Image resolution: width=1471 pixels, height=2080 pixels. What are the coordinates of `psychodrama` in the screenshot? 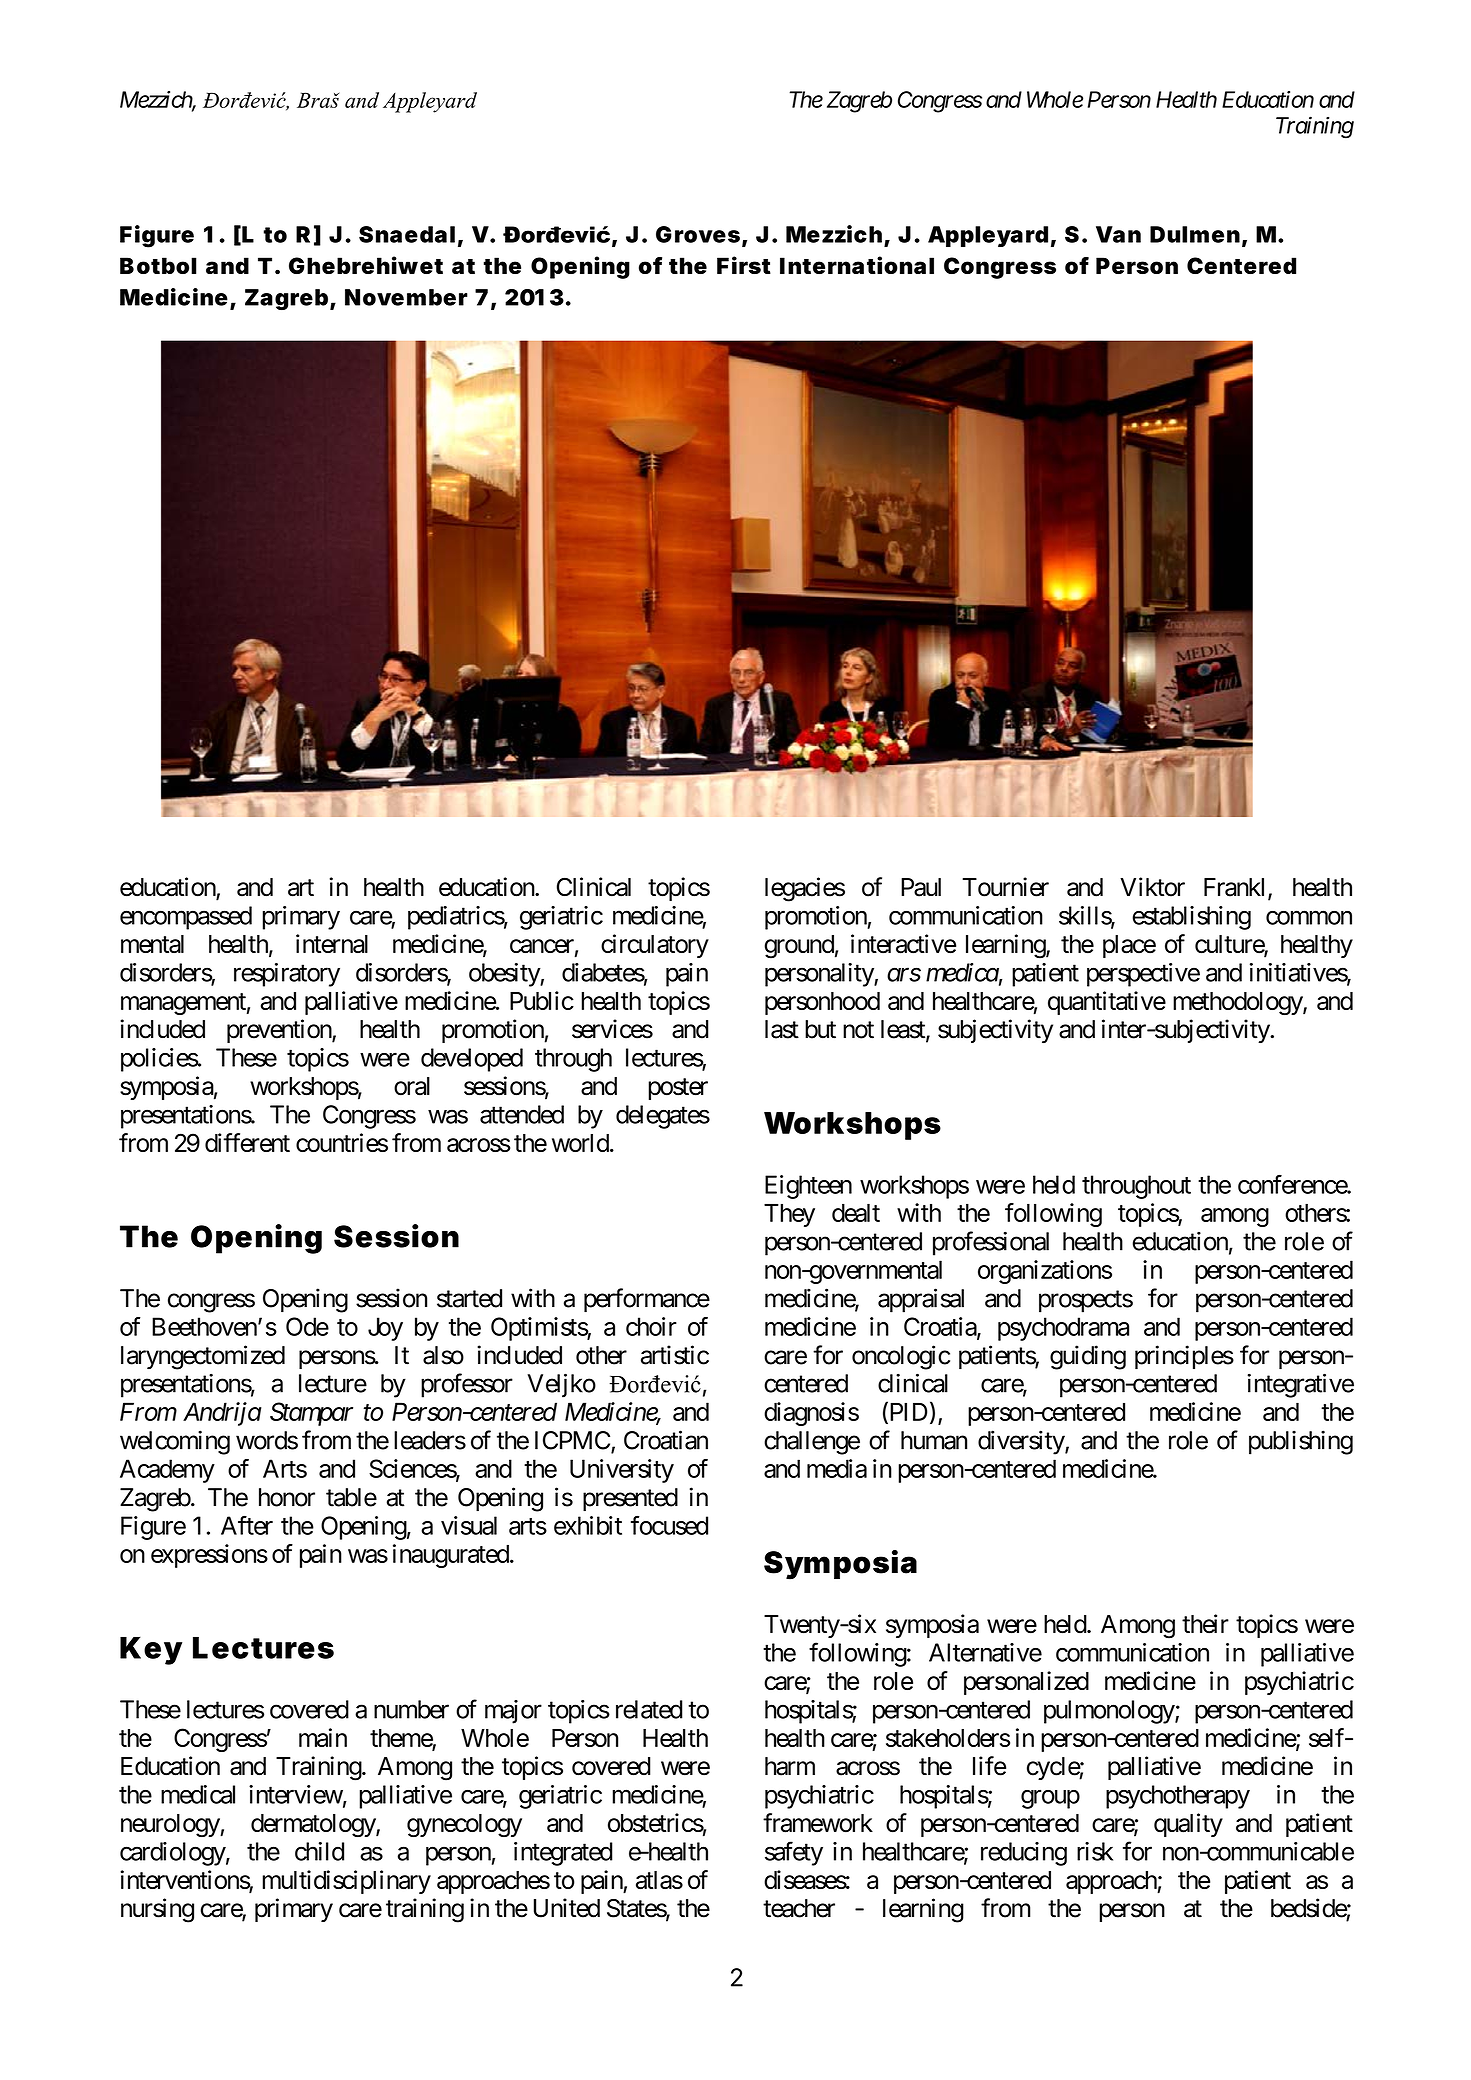 It's located at (1063, 1329).
